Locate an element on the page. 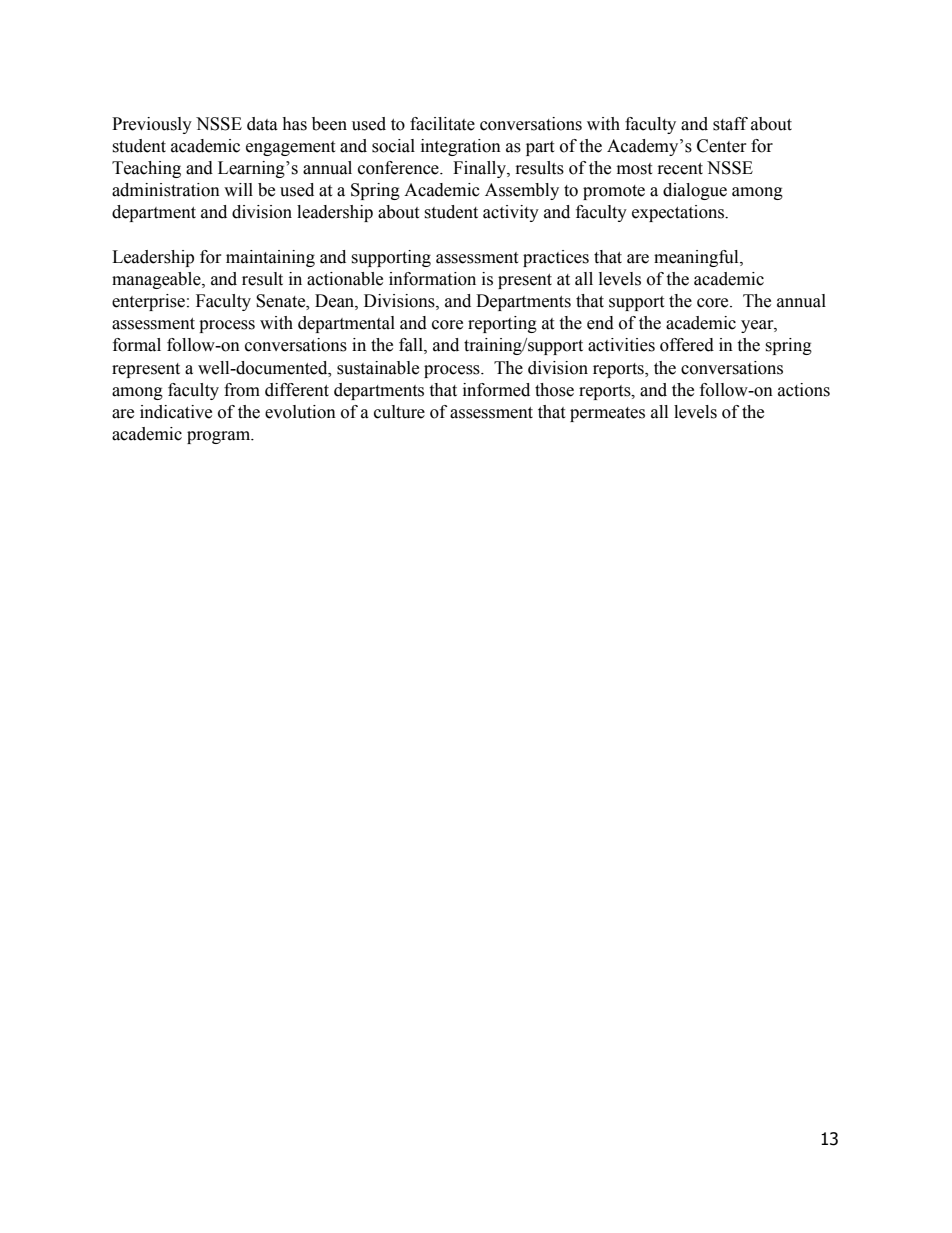 The width and height of the page is (952, 1233). offered is located at coordinates (687, 345).
